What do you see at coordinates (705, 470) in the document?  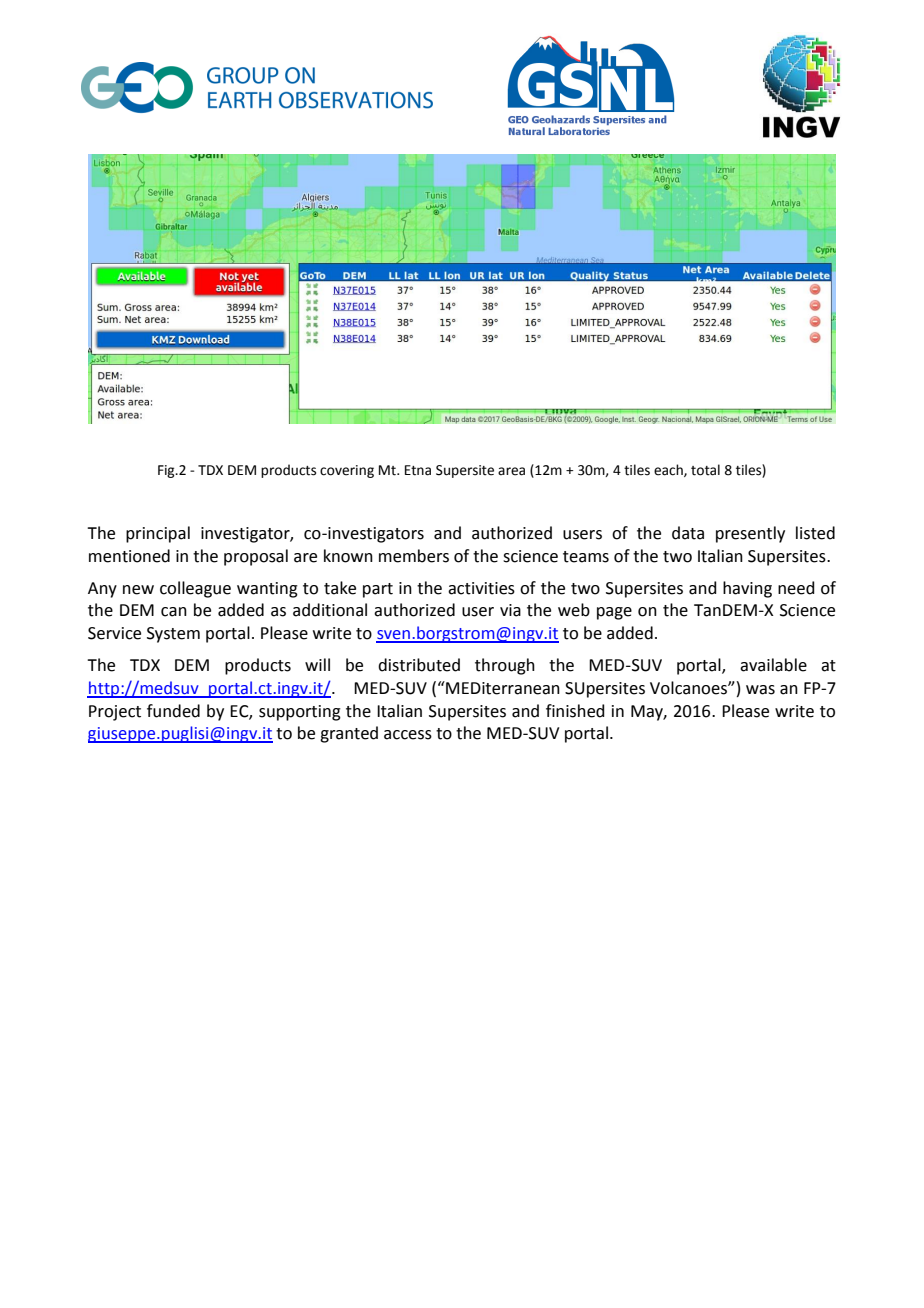 I see `total` at bounding box center [705, 470].
